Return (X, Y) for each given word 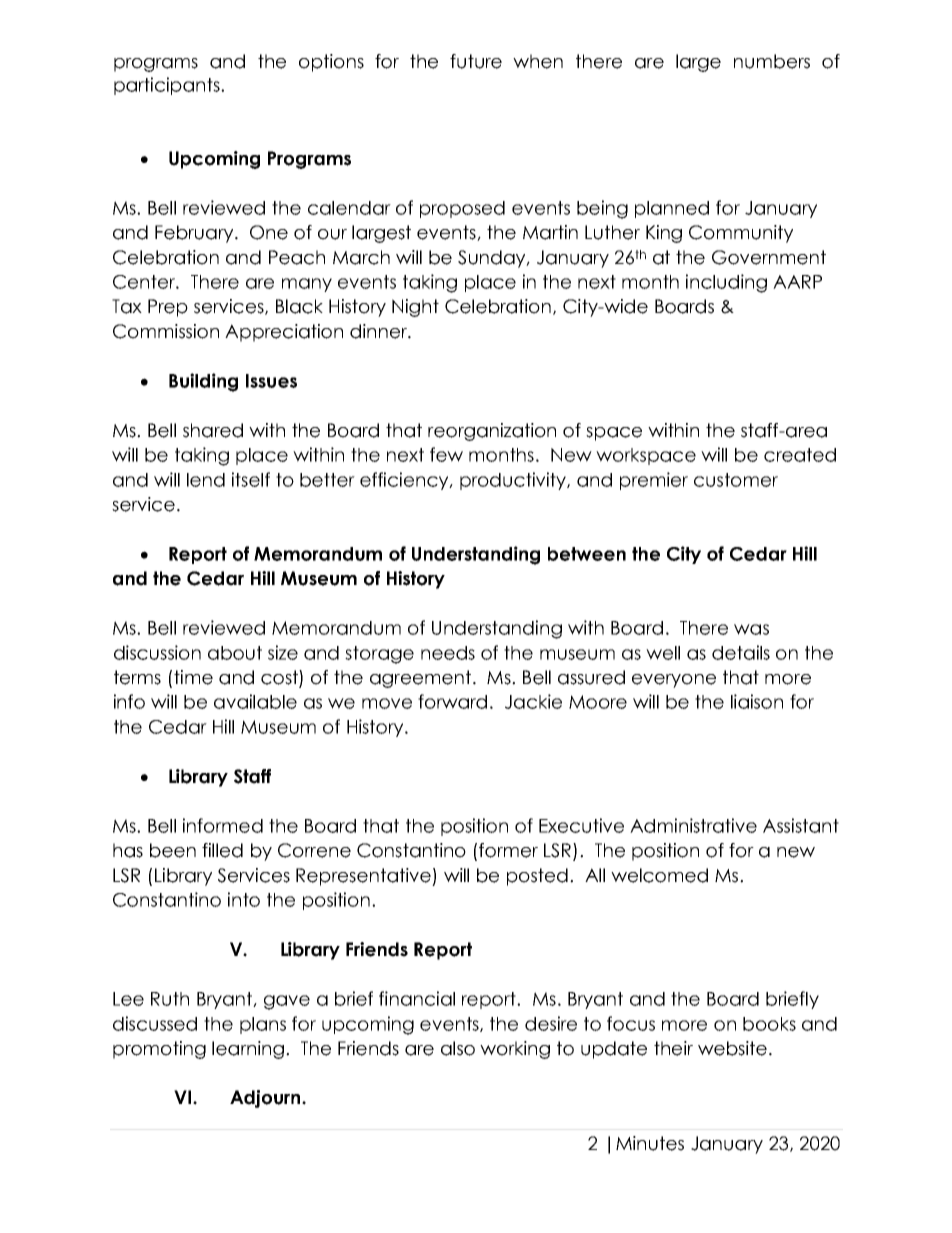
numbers (772, 61)
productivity (514, 481)
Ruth (170, 999)
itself (251, 479)
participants (168, 86)
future (476, 61)
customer (736, 480)
